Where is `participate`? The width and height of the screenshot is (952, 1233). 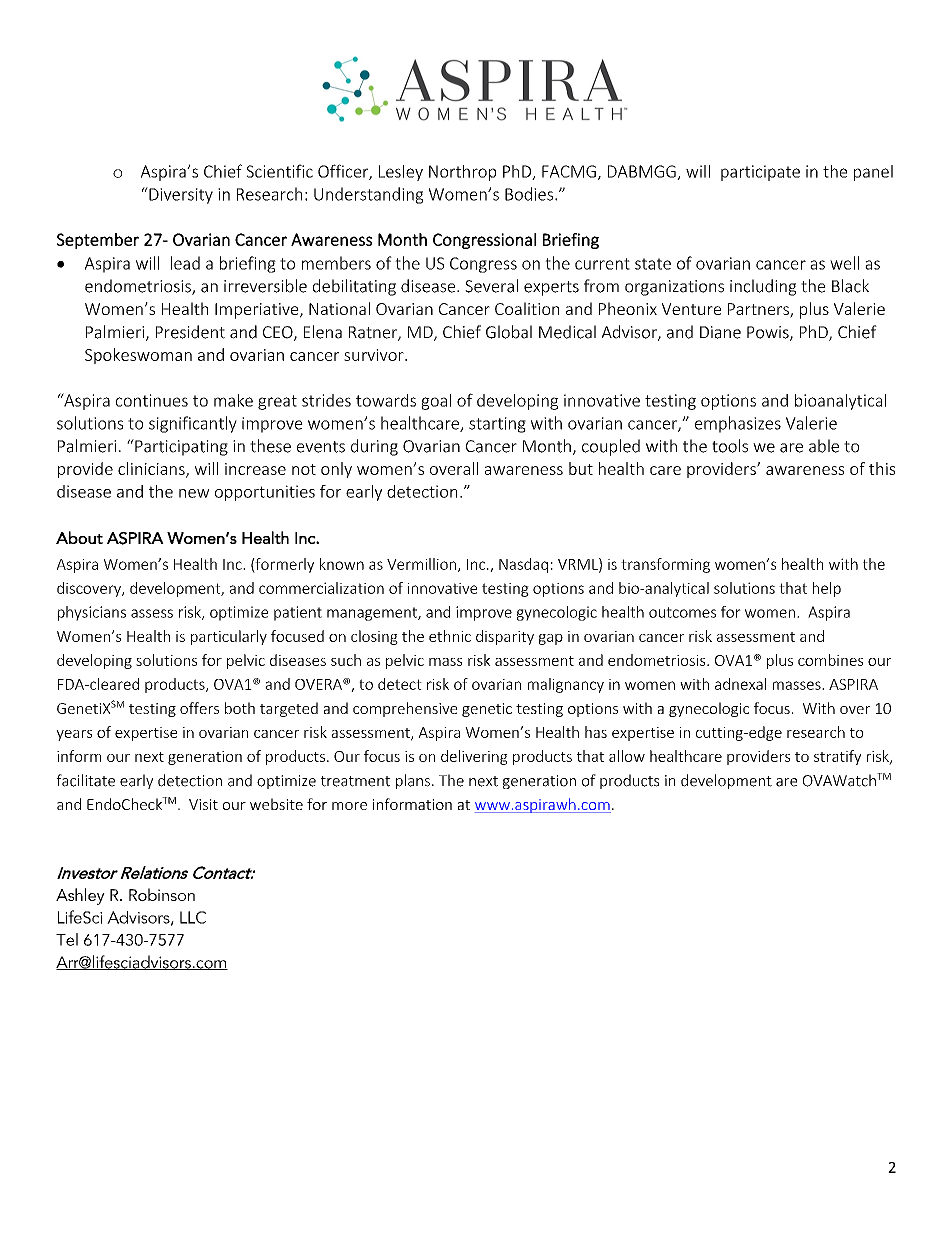
participate is located at coordinates (760, 173).
